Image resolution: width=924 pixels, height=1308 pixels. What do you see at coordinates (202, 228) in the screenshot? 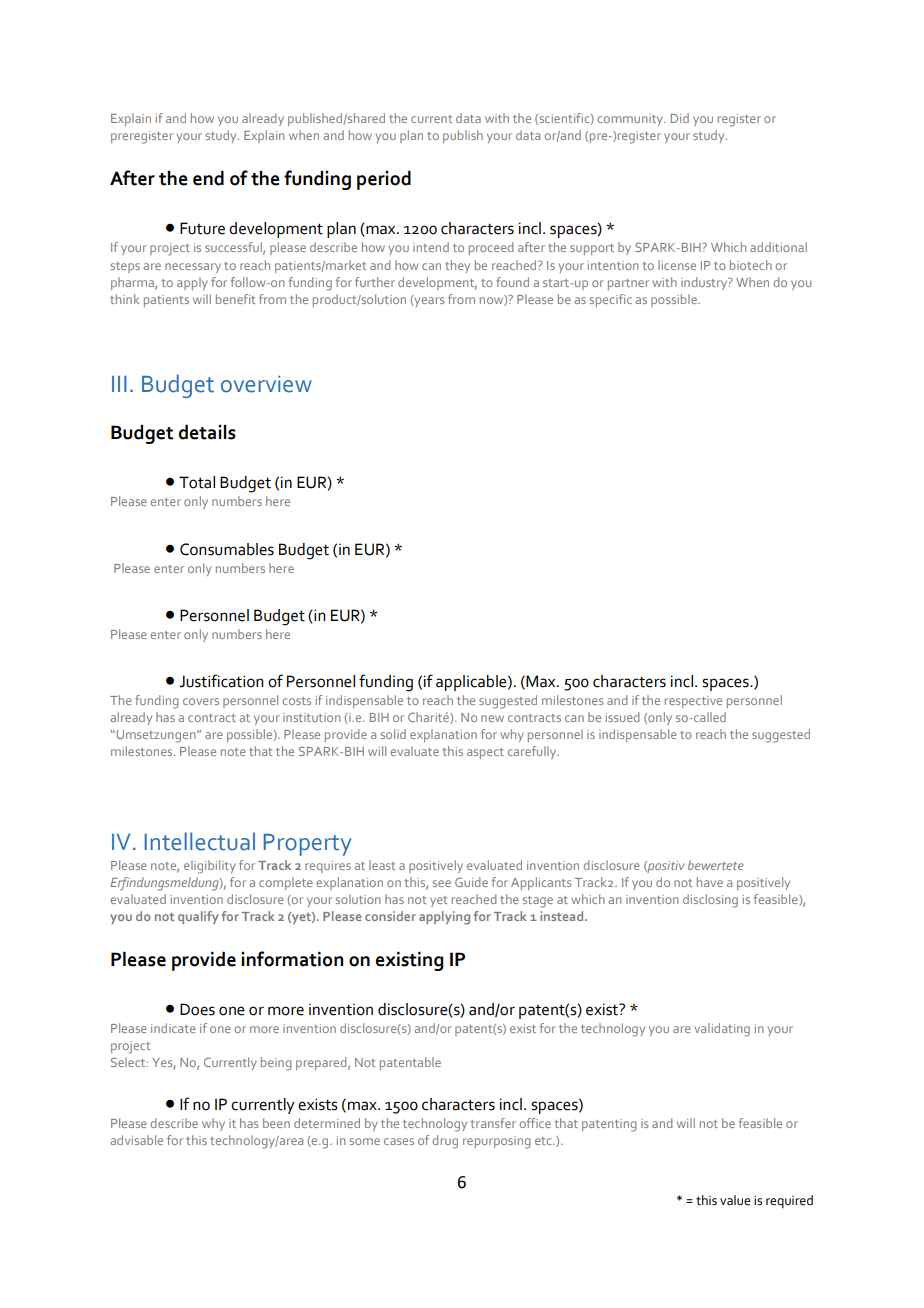
I see `Future` at bounding box center [202, 228].
